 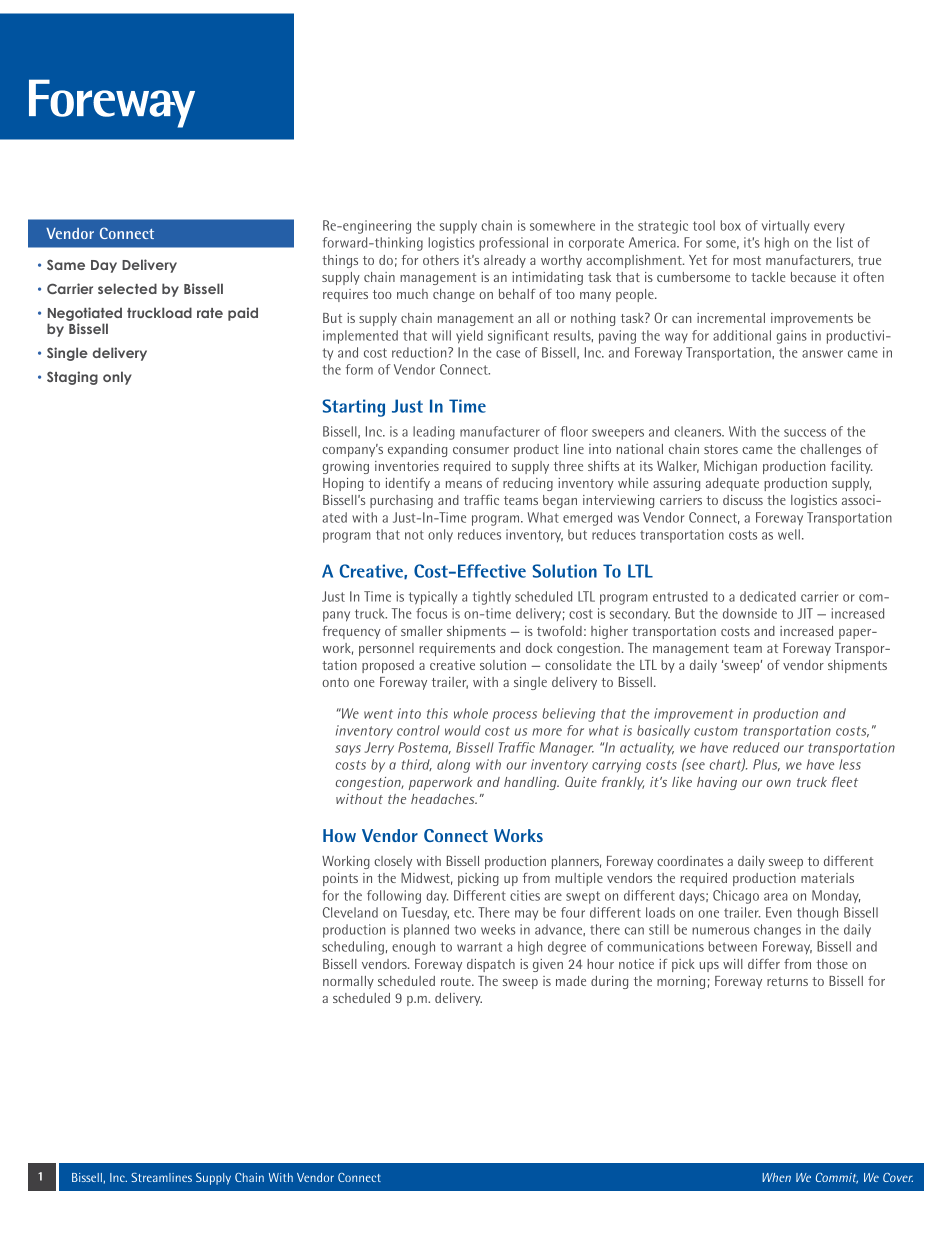 I want to click on well, so click(x=789, y=534).
